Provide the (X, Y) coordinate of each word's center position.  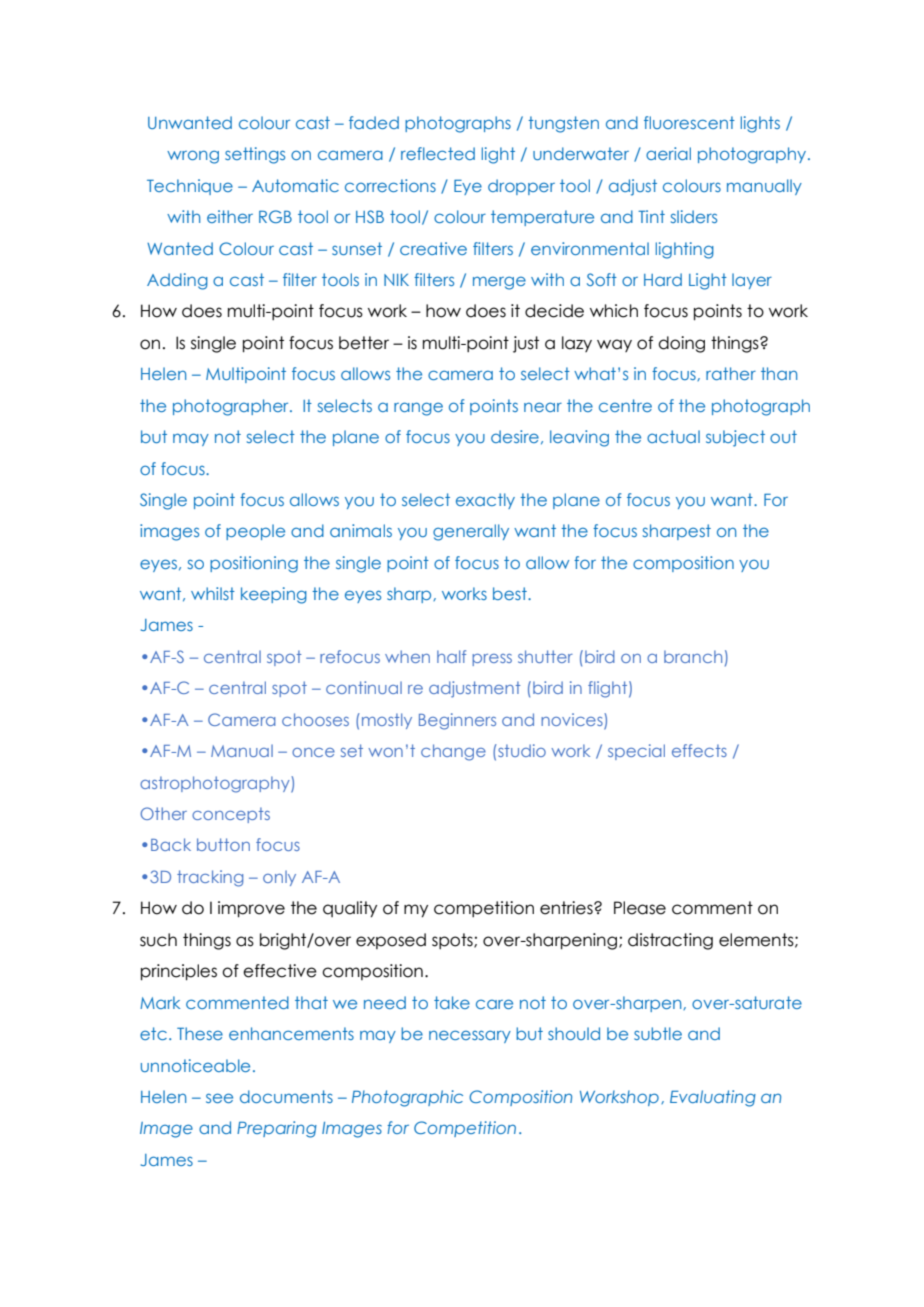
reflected (438, 153)
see (219, 1098)
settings (255, 155)
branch (693, 656)
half (451, 656)
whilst (213, 593)
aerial (668, 153)
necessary (470, 1036)
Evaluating (713, 1098)
